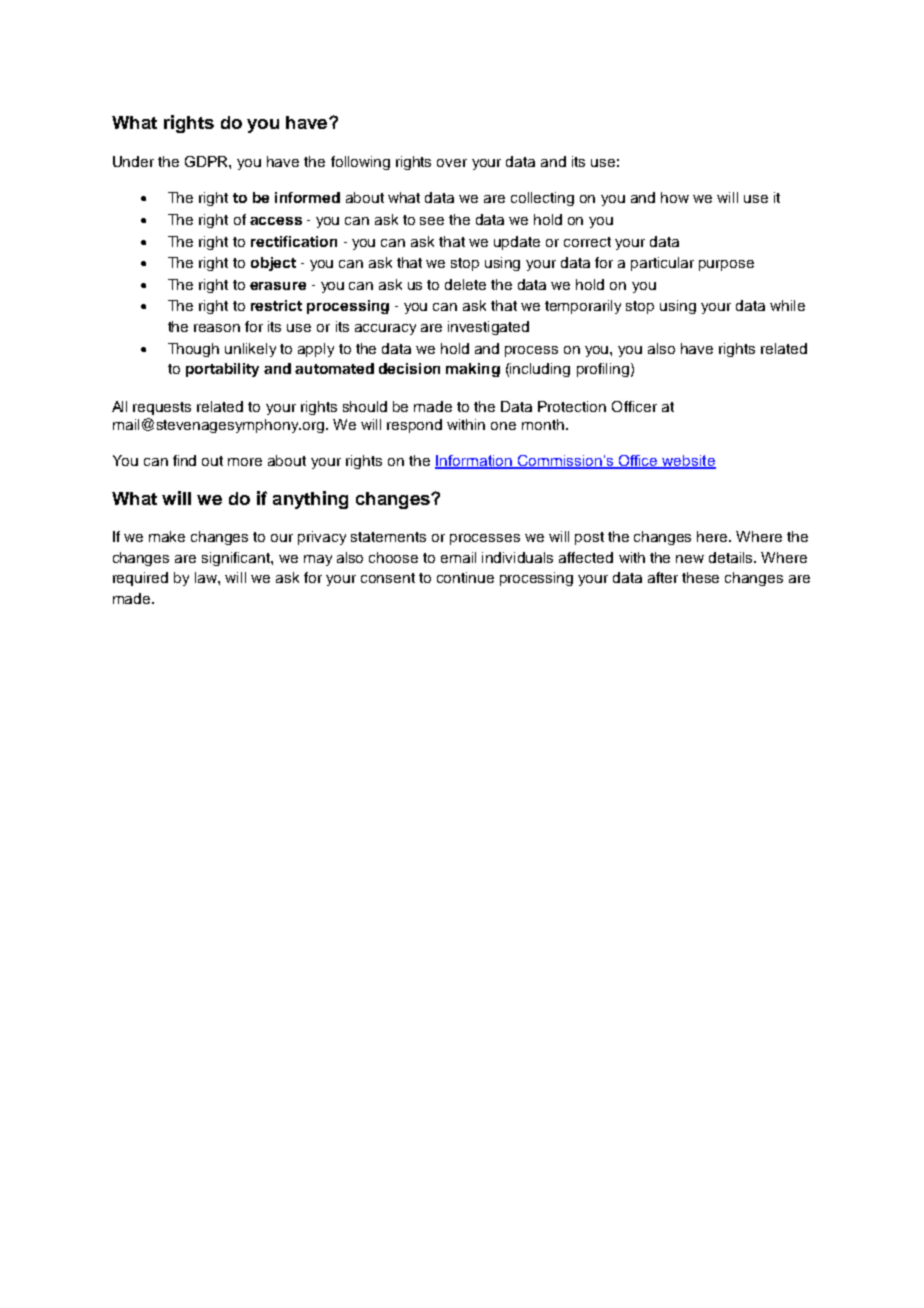  What do you see at coordinates (207, 577) in the document?
I see `law` at bounding box center [207, 577].
